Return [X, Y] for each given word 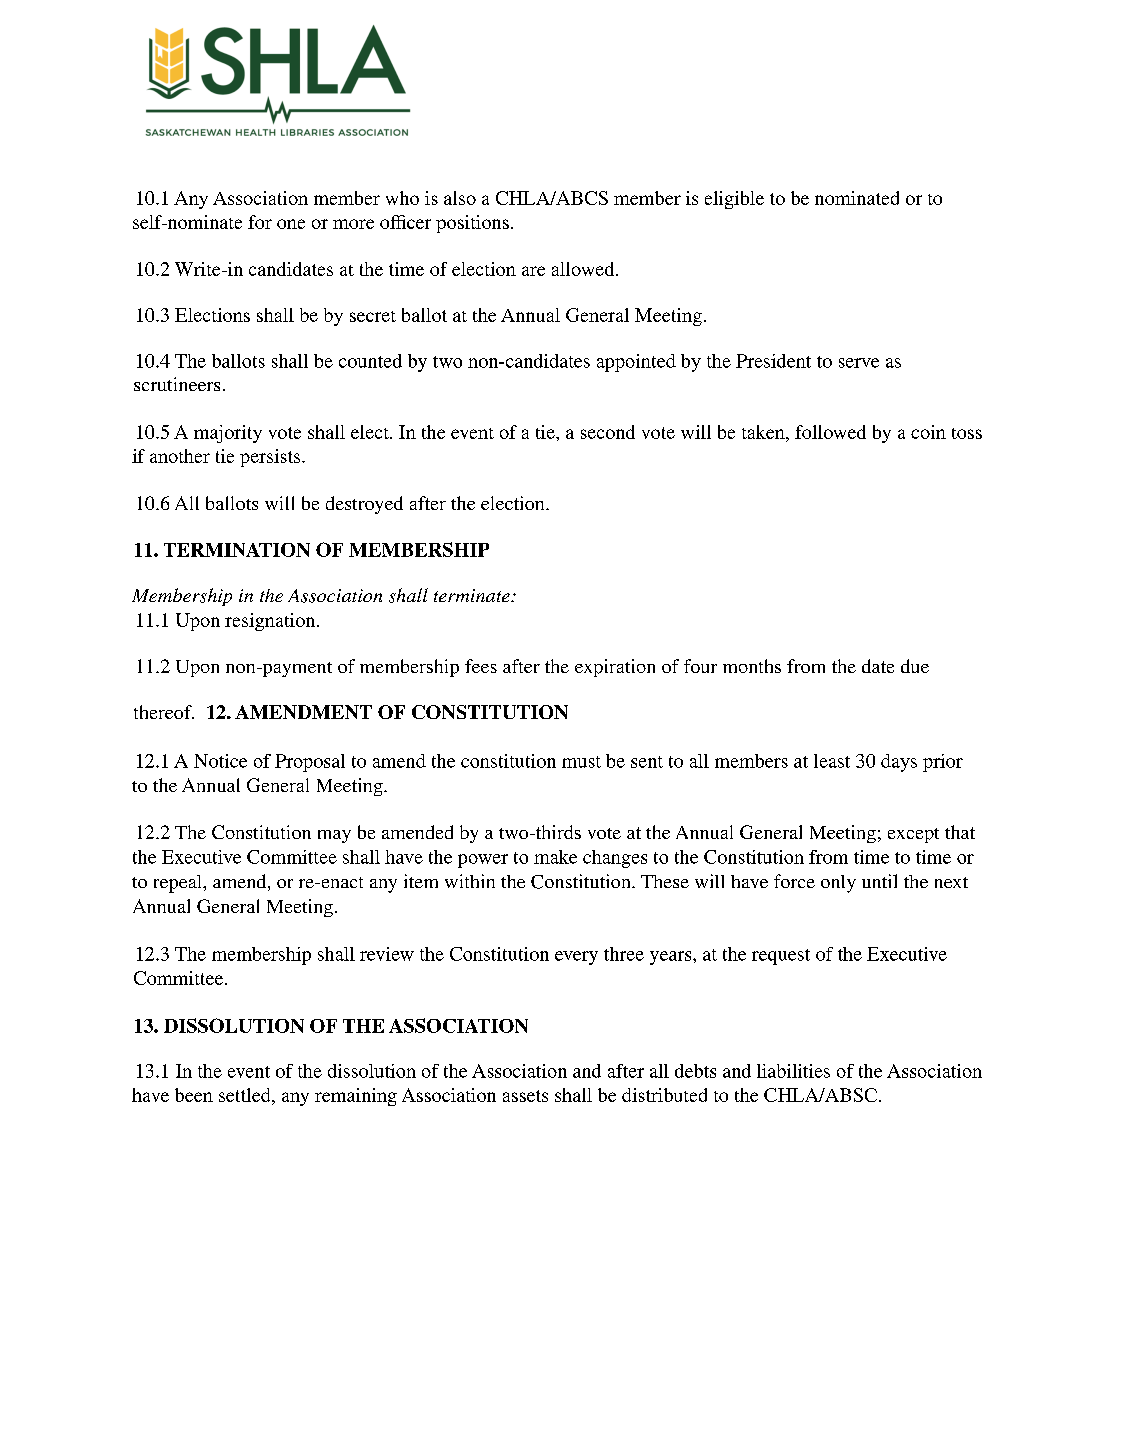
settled [246, 1095]
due [915, 666]
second [608, 432]
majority [228, 434]
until [879, 881]
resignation [271, 622]
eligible [734, 200]
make [555, 857]
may [334, 836]
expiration [615, 668]
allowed [584, 269]
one [291, 224]
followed [830, 432]
